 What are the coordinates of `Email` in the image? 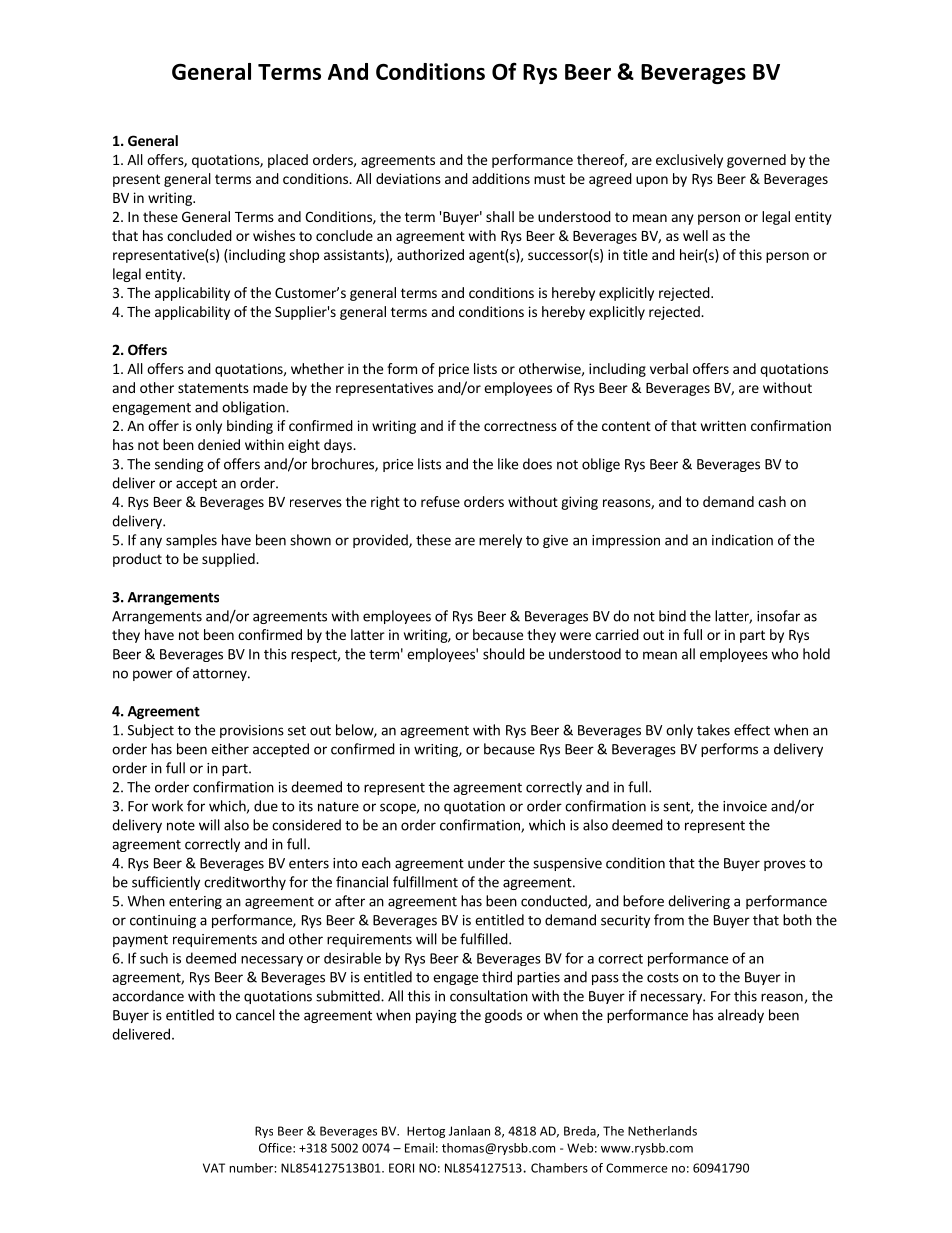 It's located at (419, 1148).
